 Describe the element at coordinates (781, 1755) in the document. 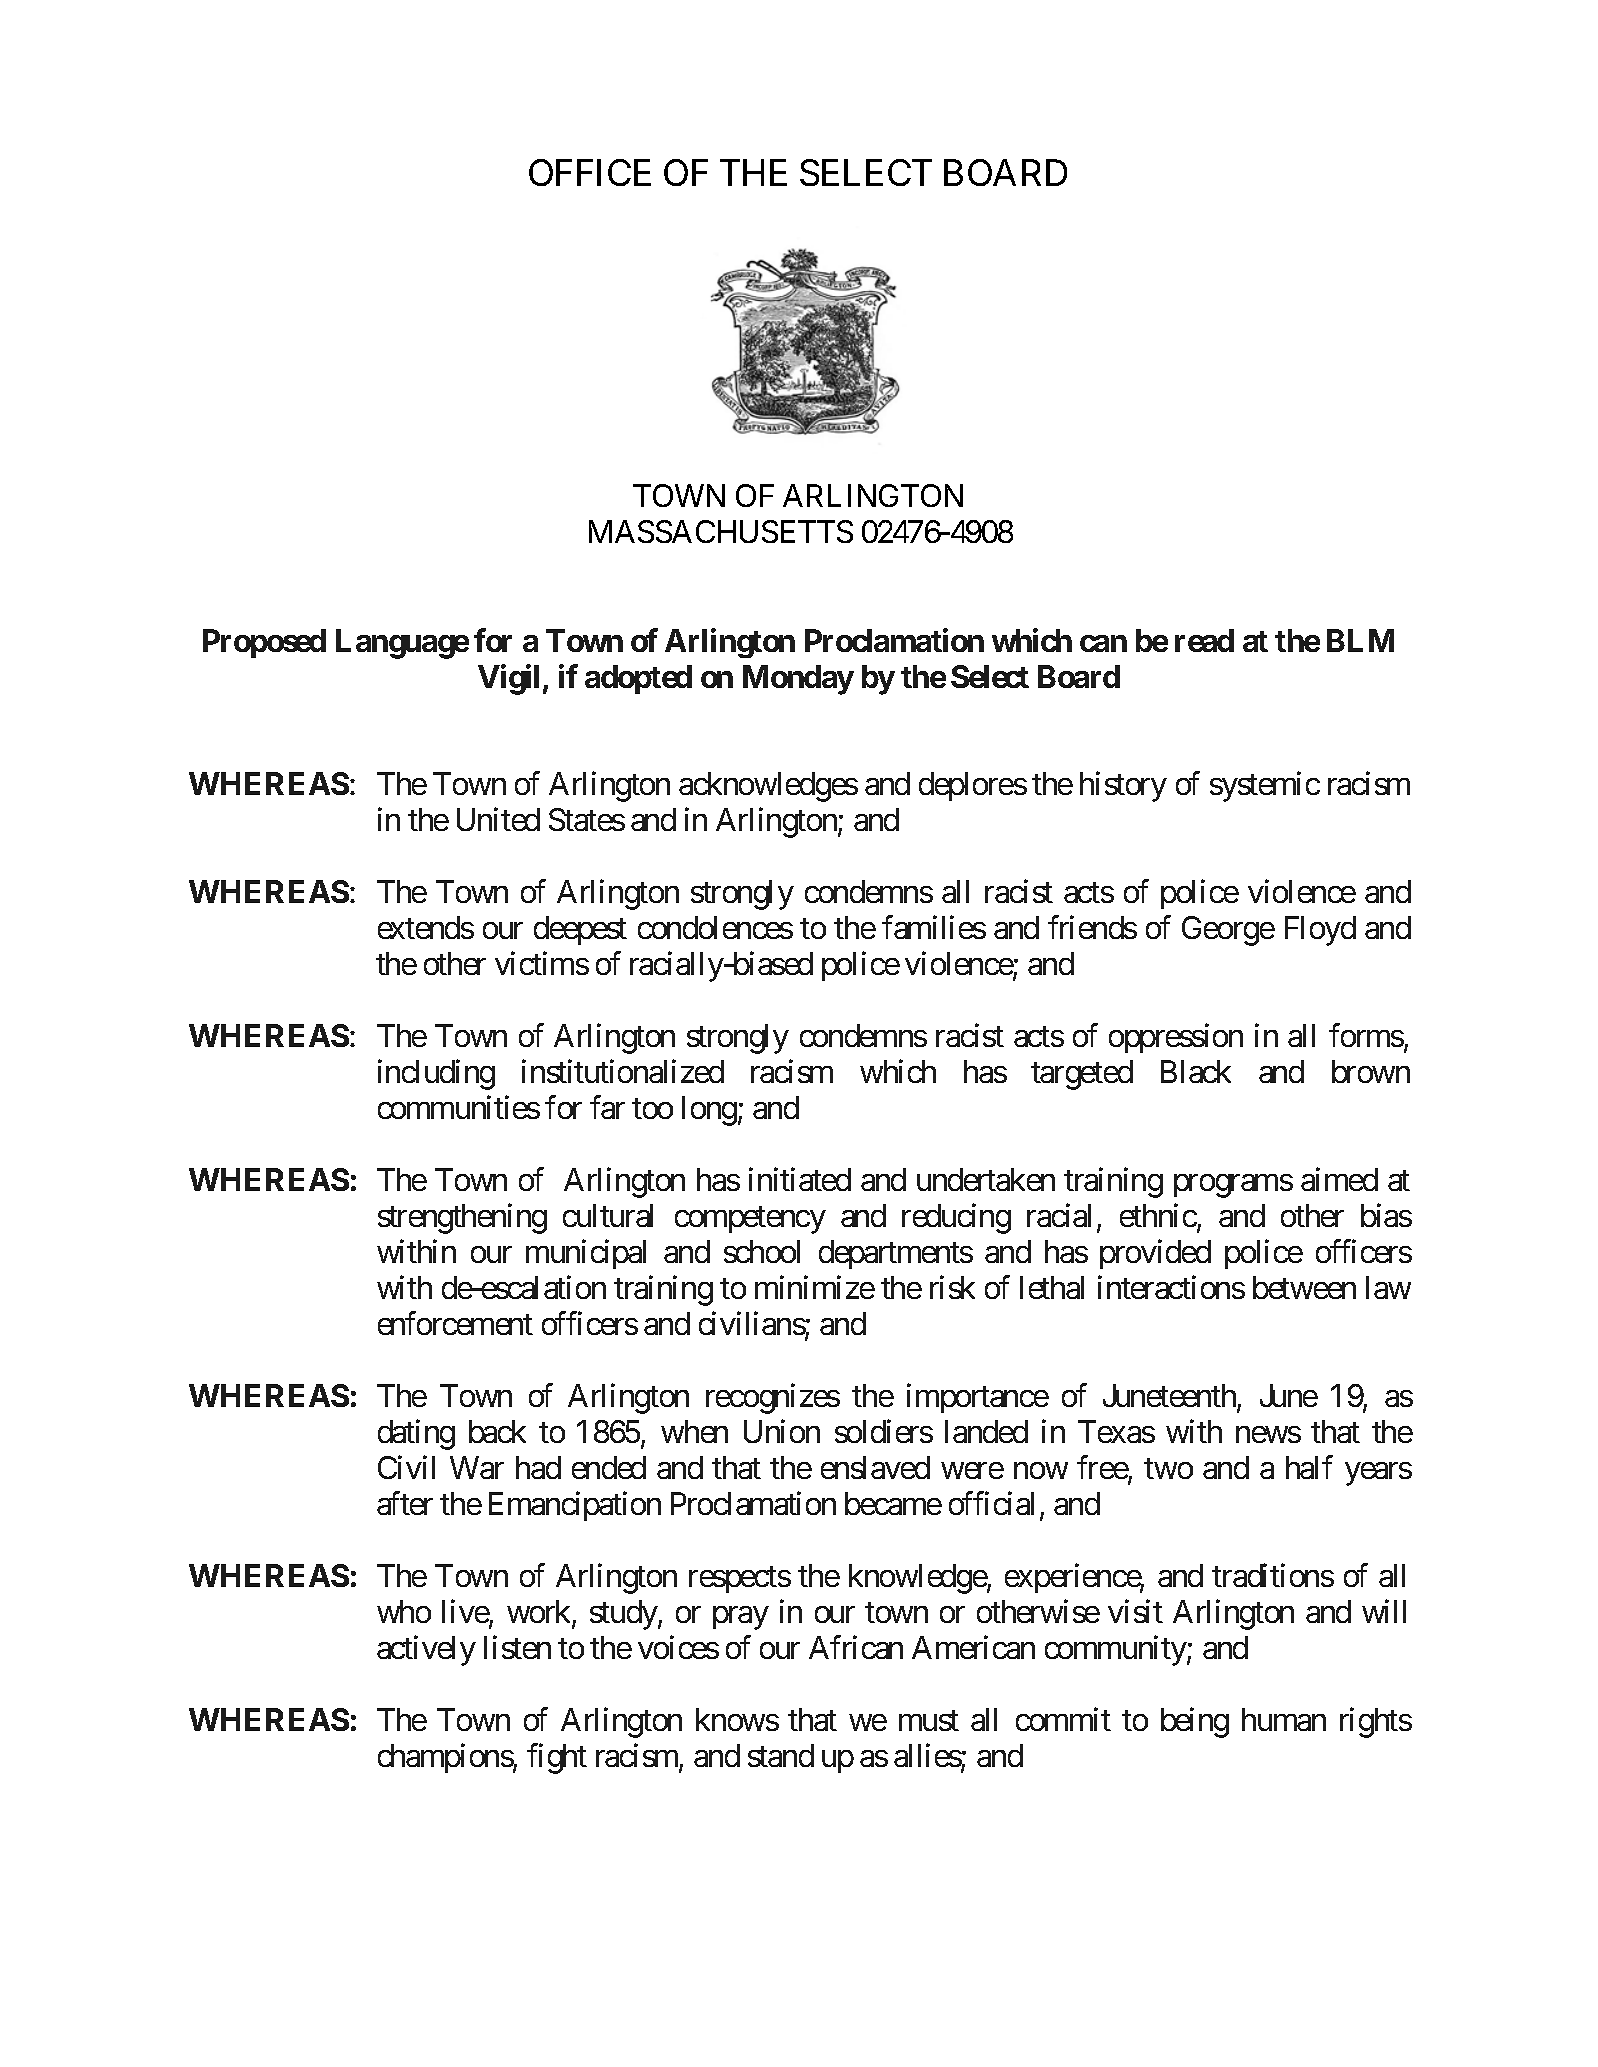

I see `stand` at that location.
